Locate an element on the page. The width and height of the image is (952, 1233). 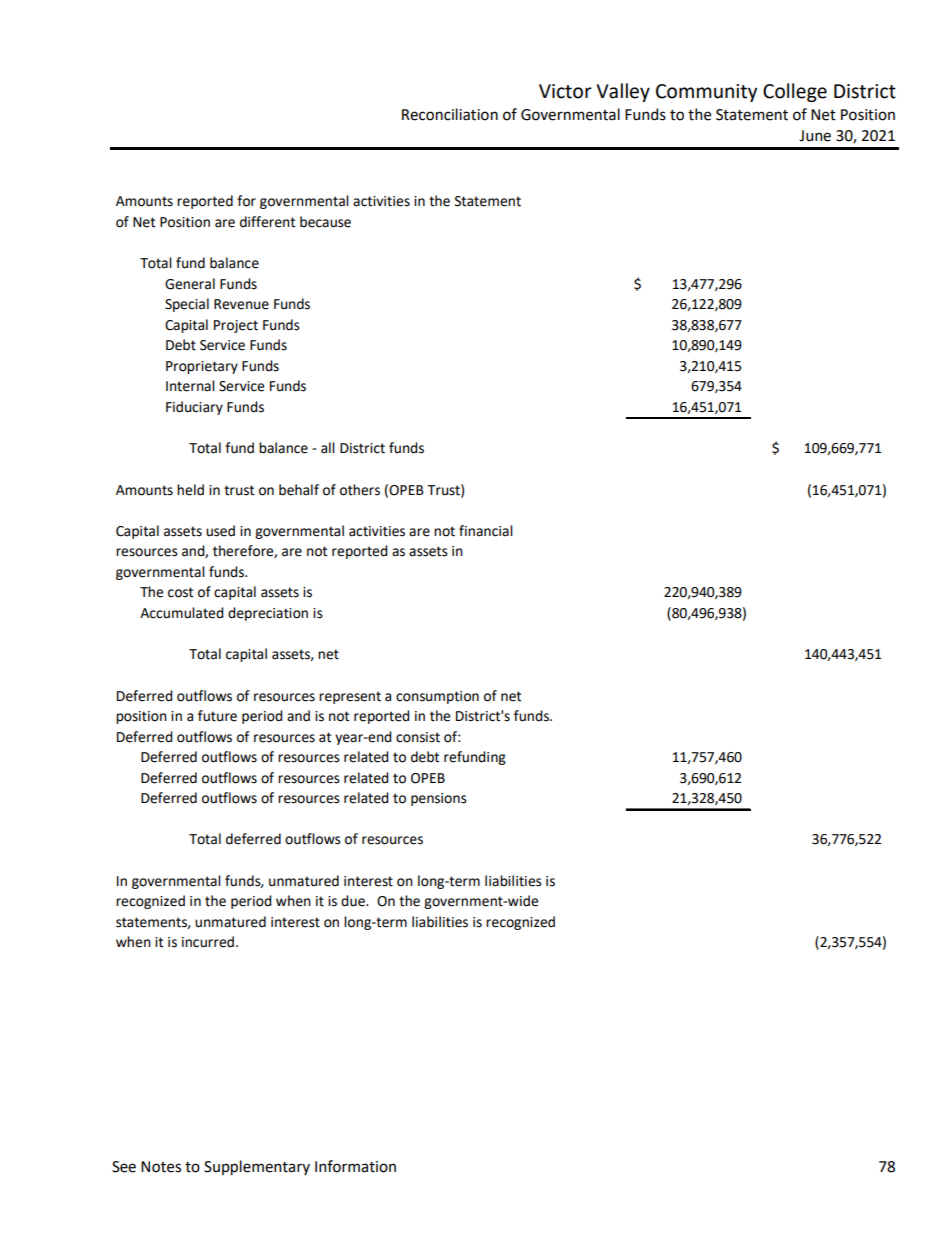
consumption is located at coordinates (437, 697).
